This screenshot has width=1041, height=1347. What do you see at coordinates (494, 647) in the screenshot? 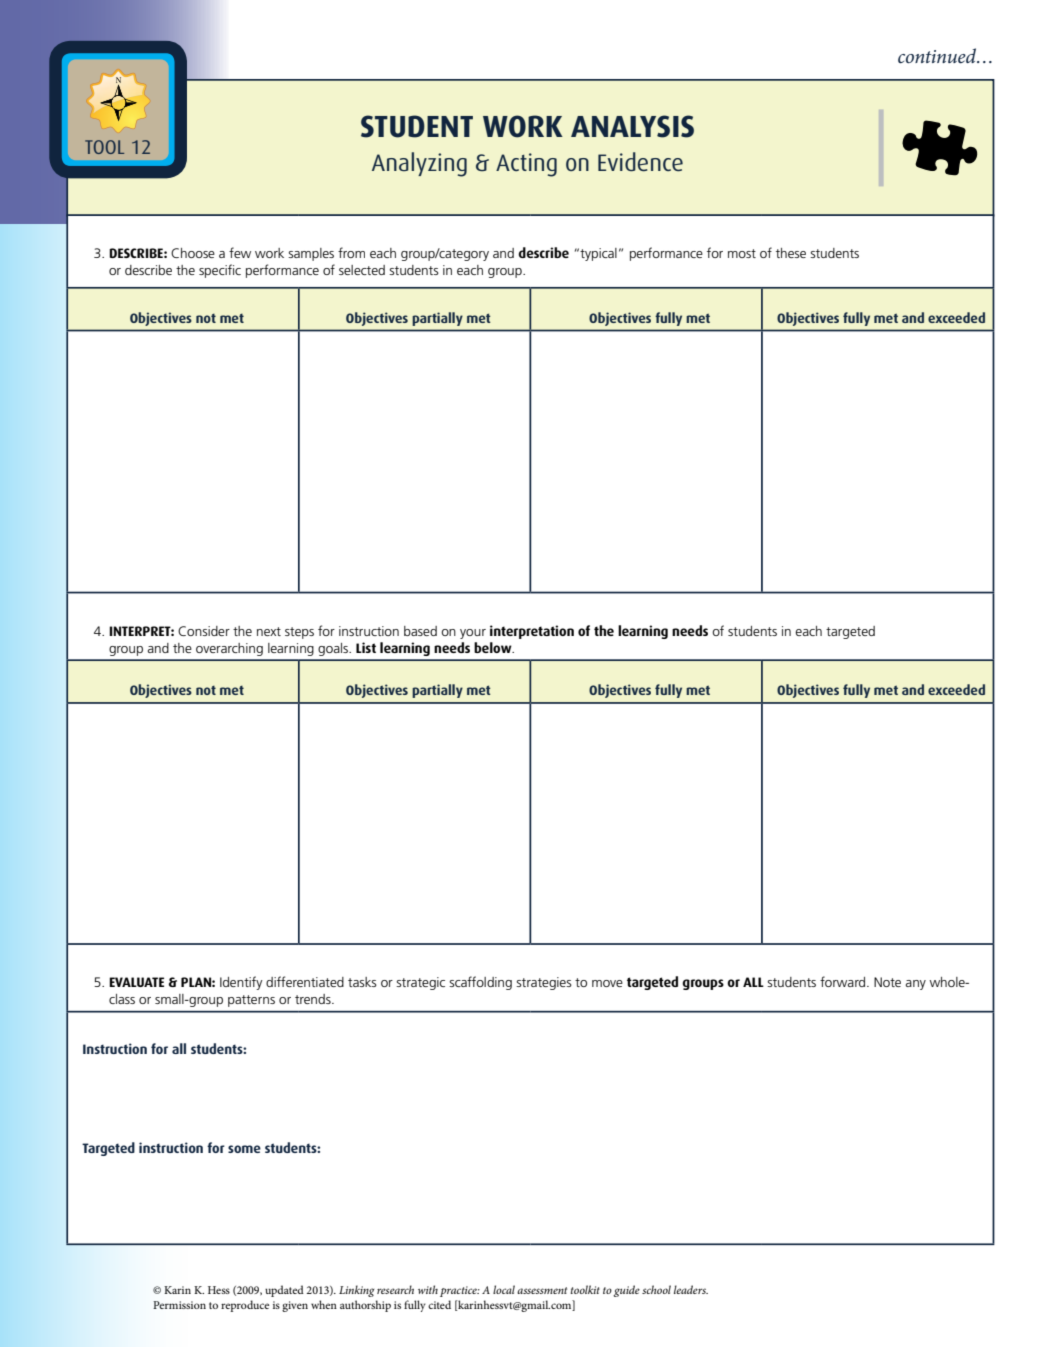
I see `below` at bounding box center [494, 647].
